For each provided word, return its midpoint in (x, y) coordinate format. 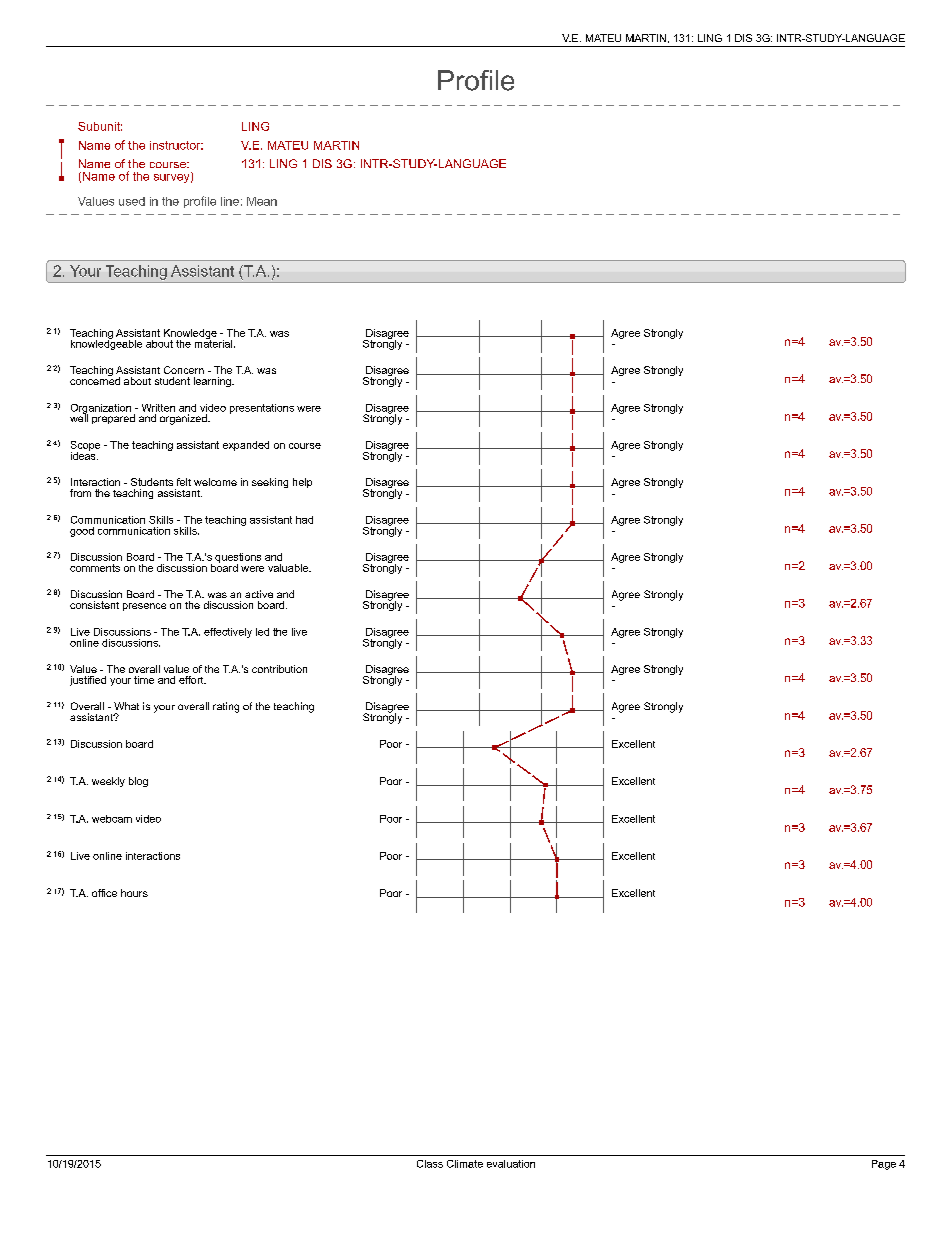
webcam (112, 819)
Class (430, 1164)
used (132, 201)
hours (134, 893)
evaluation (511, 1164)
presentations (262, 409)
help (302, 483)
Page (884, 1165)
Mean (262, 201)
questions (238, 559)
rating (226, 707)
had (304, 520)
